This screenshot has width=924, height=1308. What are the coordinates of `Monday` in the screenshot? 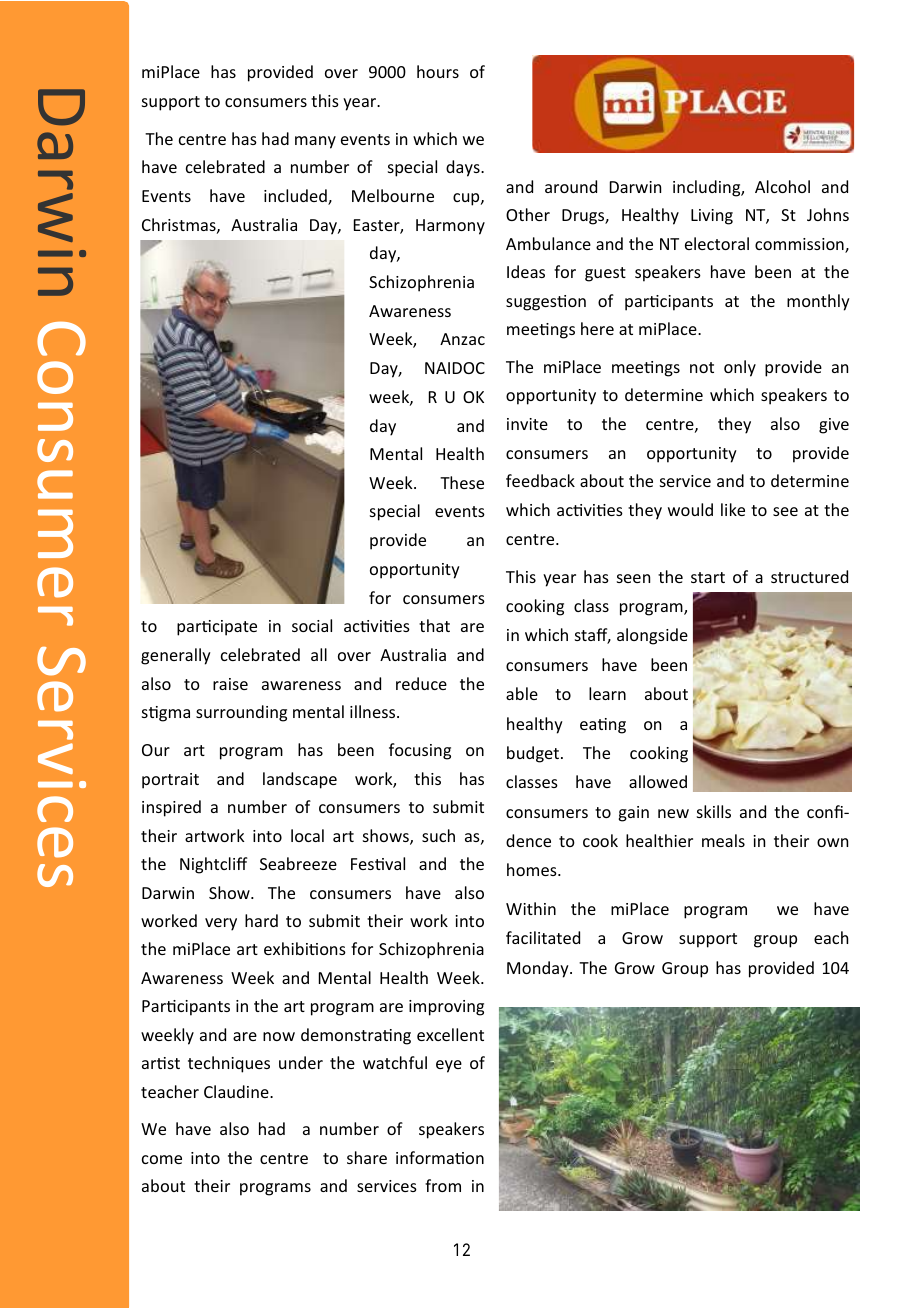 It's located at (539, 969).
